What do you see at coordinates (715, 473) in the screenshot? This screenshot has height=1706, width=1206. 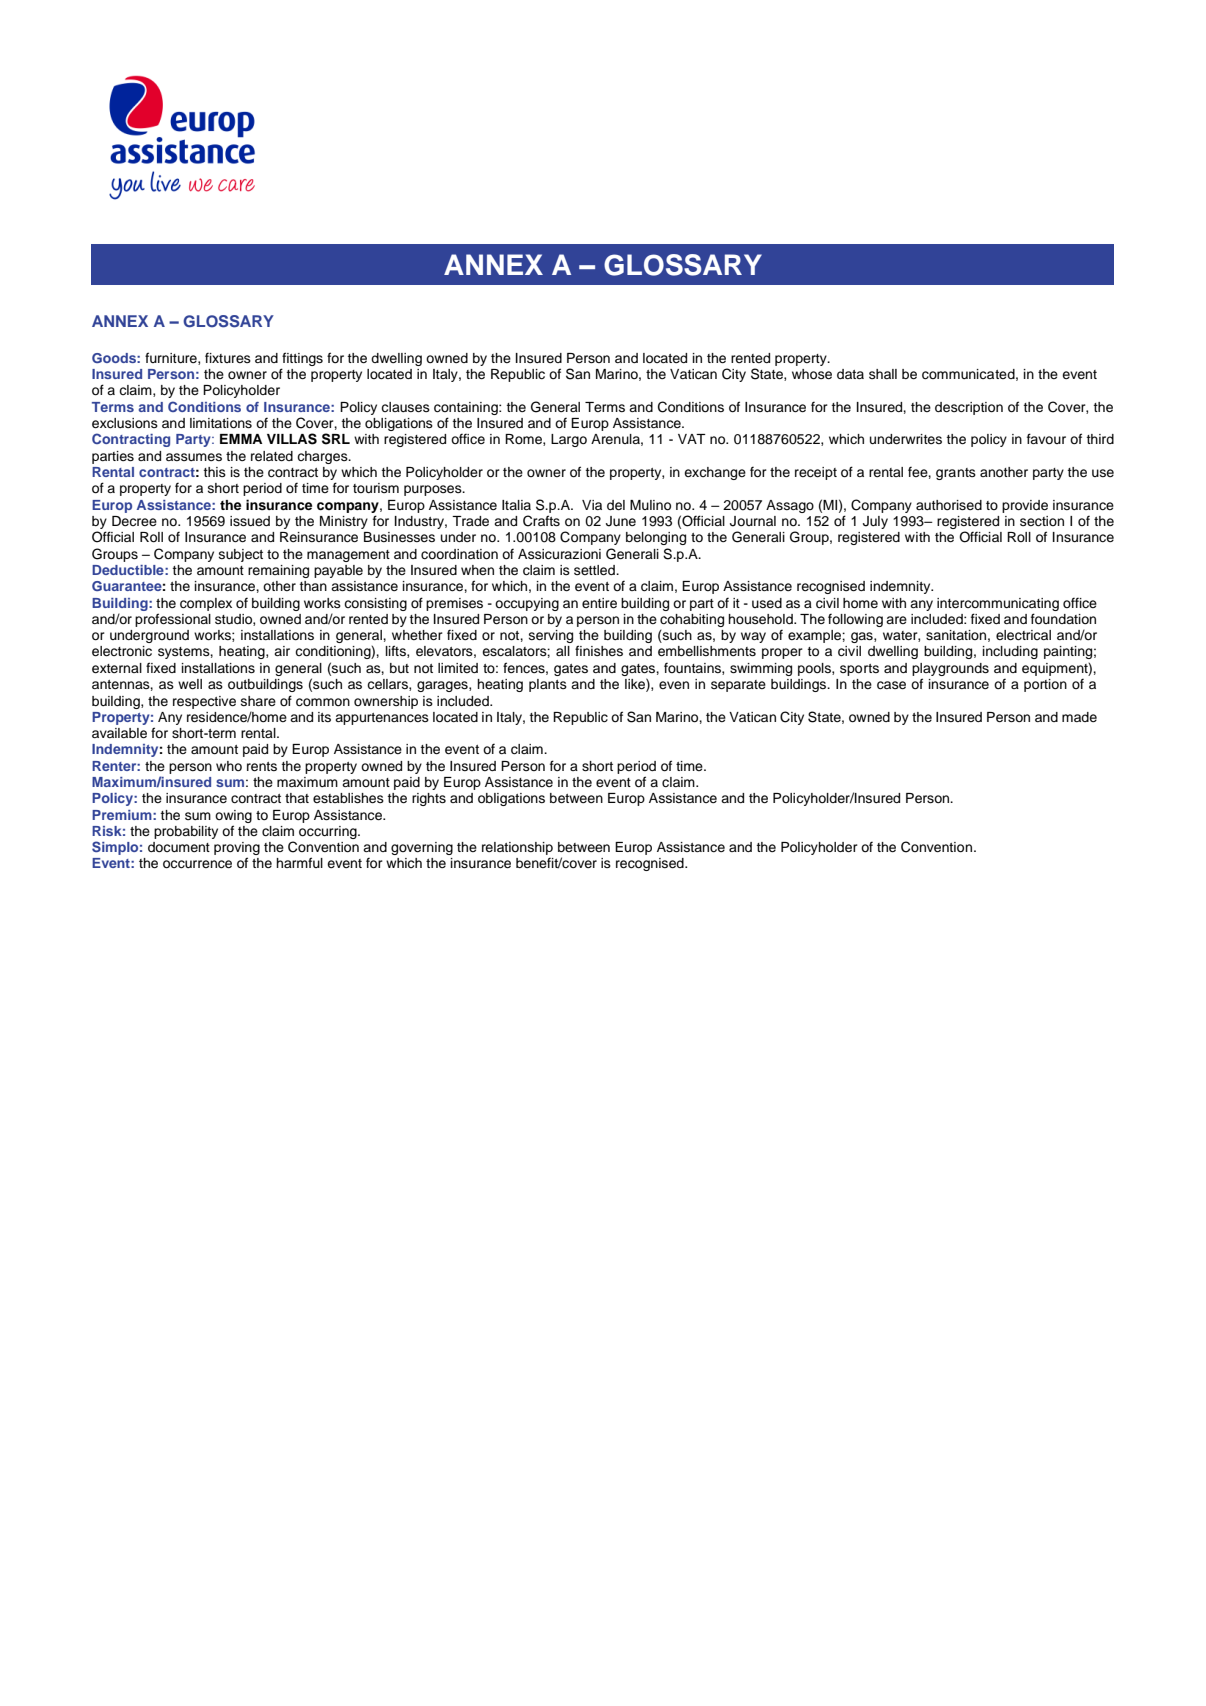 I see `exchange` at bounding box center [715, 473].
